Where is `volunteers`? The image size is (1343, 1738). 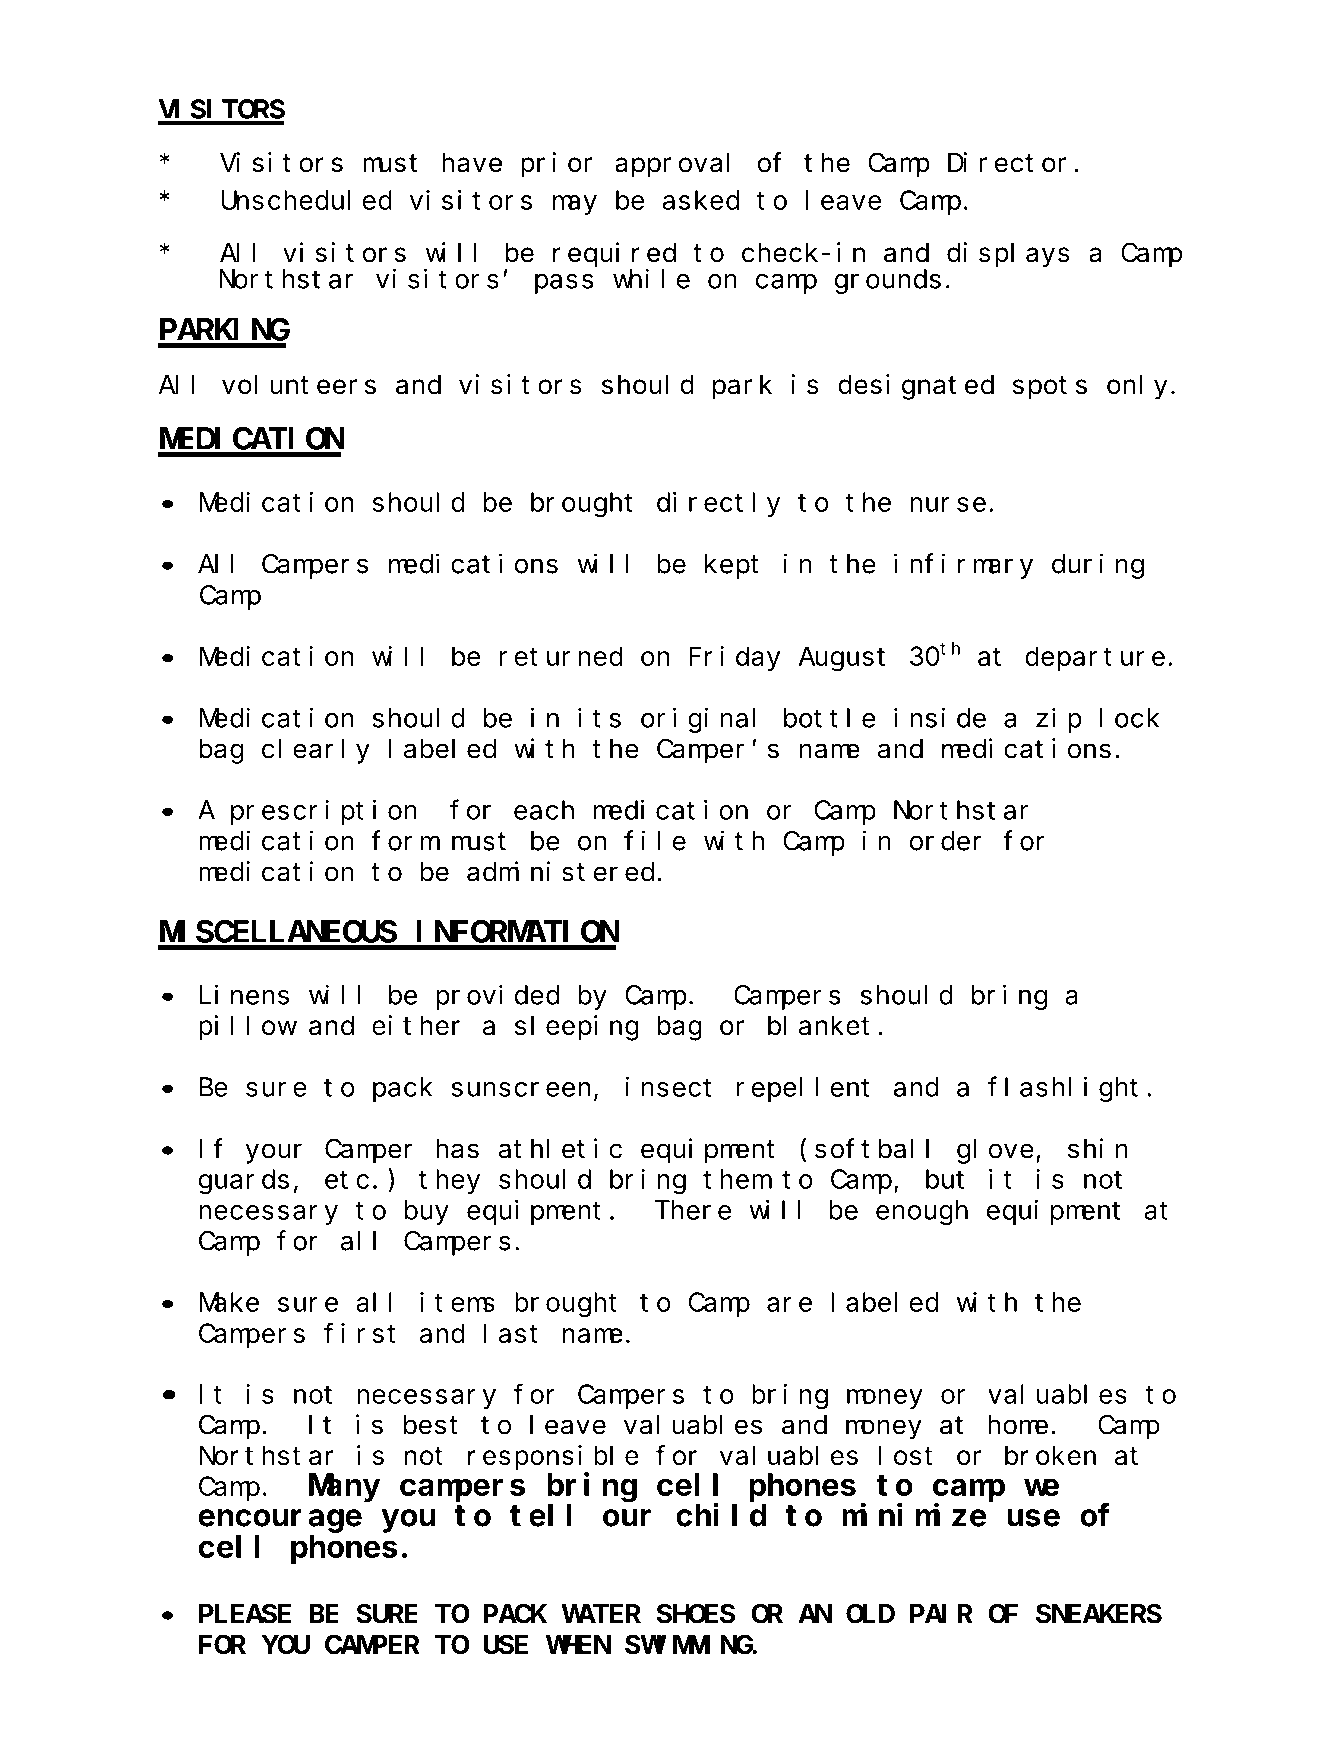
volunteers is located at coordinates (299, 385).
